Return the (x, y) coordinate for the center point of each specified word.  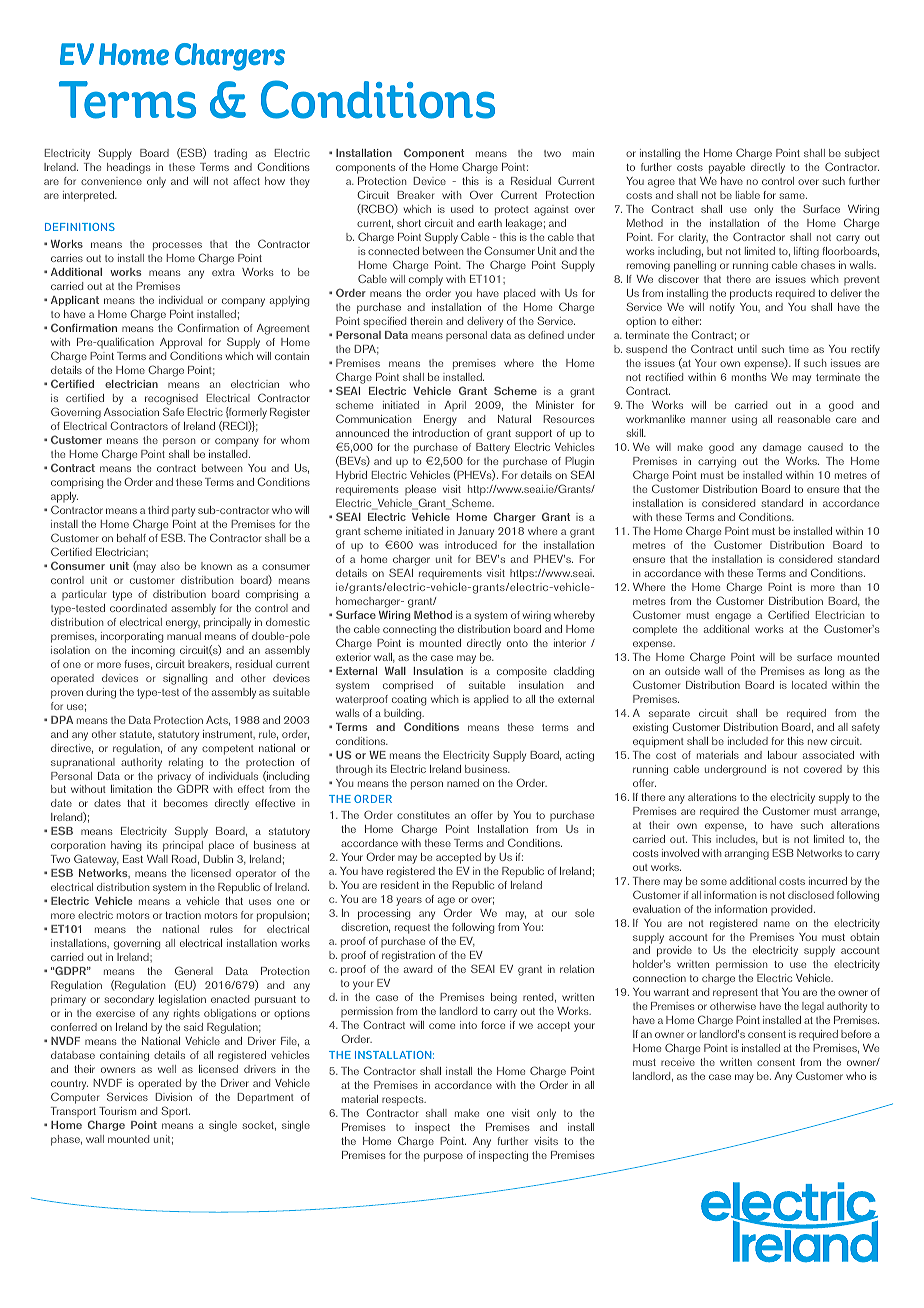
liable (748, 195)
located (809, 685)
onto (517, 643)
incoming (153, 651)
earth (490, 223)
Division (173, 1097)
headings (129, 168)
